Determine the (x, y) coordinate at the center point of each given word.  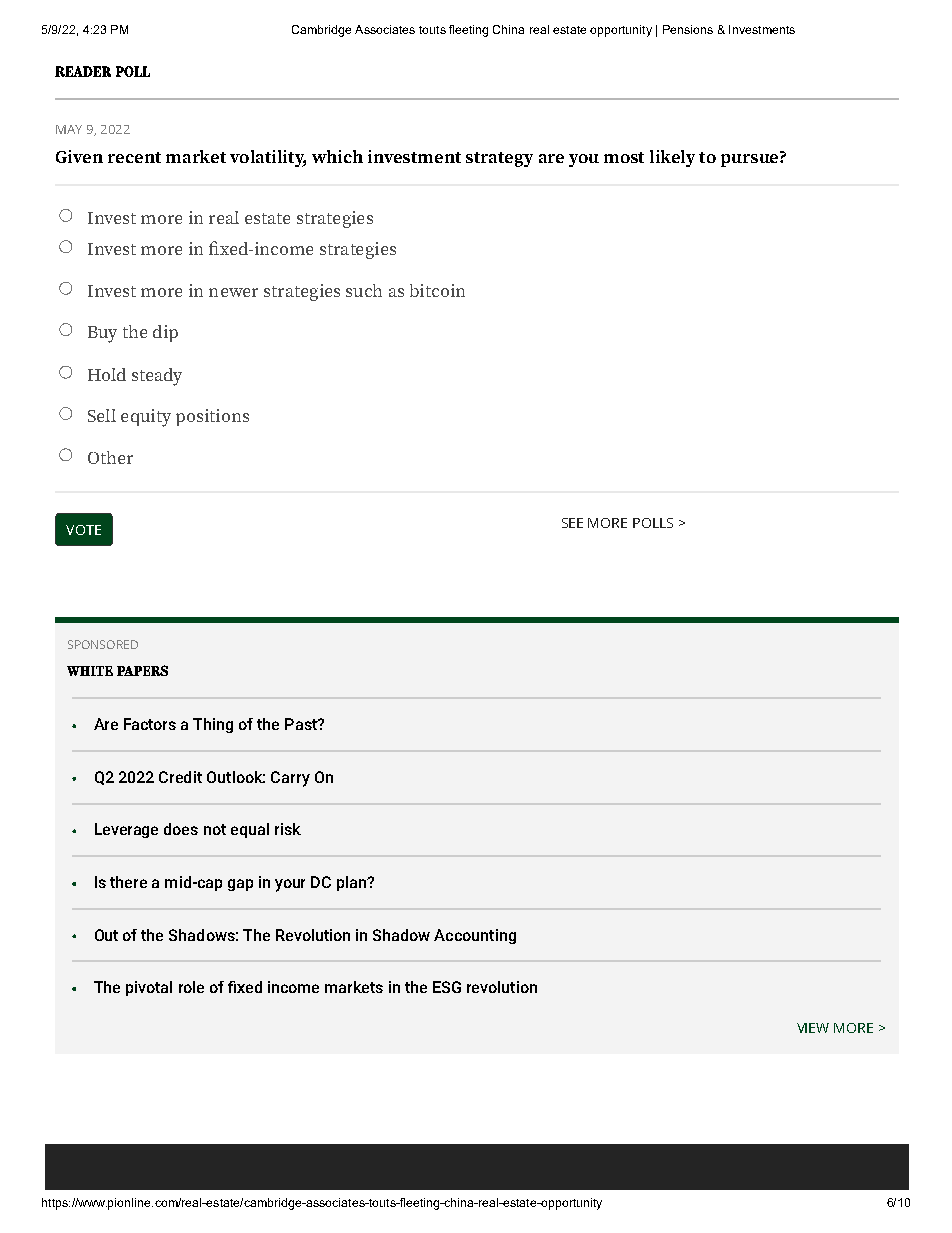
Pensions (688, 29)
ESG (447, 987)
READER (83, 71)
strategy (499, 159)
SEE (572, 523)
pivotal (149, 988)
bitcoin (437, 290)
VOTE (83, 530)
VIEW (813, 1028)
